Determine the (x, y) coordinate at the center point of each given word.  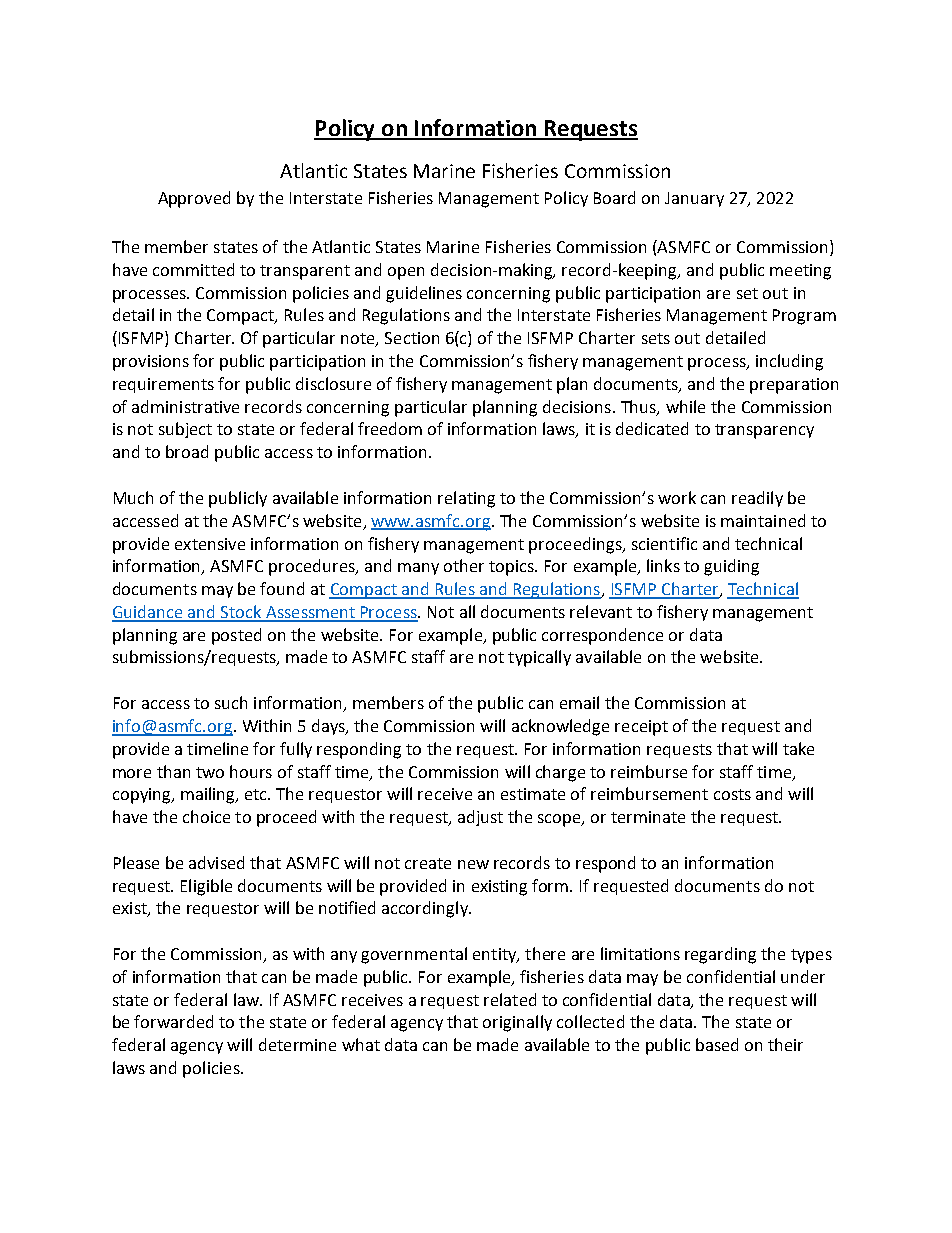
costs (732, 794)
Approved (194, 199)
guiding (731, 567)
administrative (185, 406)
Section (412, 338)
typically (539, 658)
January (694, 199)
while (685, 406)
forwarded (173, 1021)
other (464, 565)
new (473, 864)
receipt (641, 728)
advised (216, 862)
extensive (210, 544)
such (231, 702)
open (406, 273)
